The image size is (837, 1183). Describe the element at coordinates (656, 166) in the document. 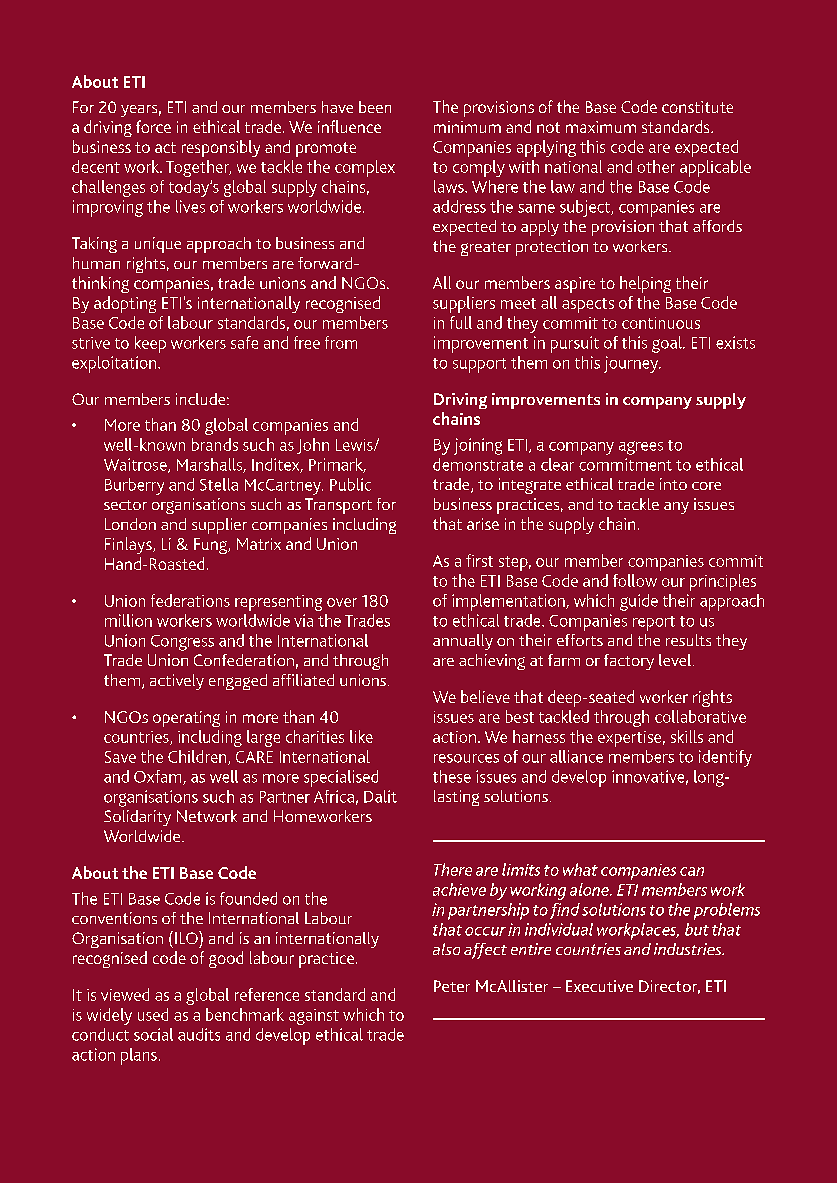

I see `other` at that location.
